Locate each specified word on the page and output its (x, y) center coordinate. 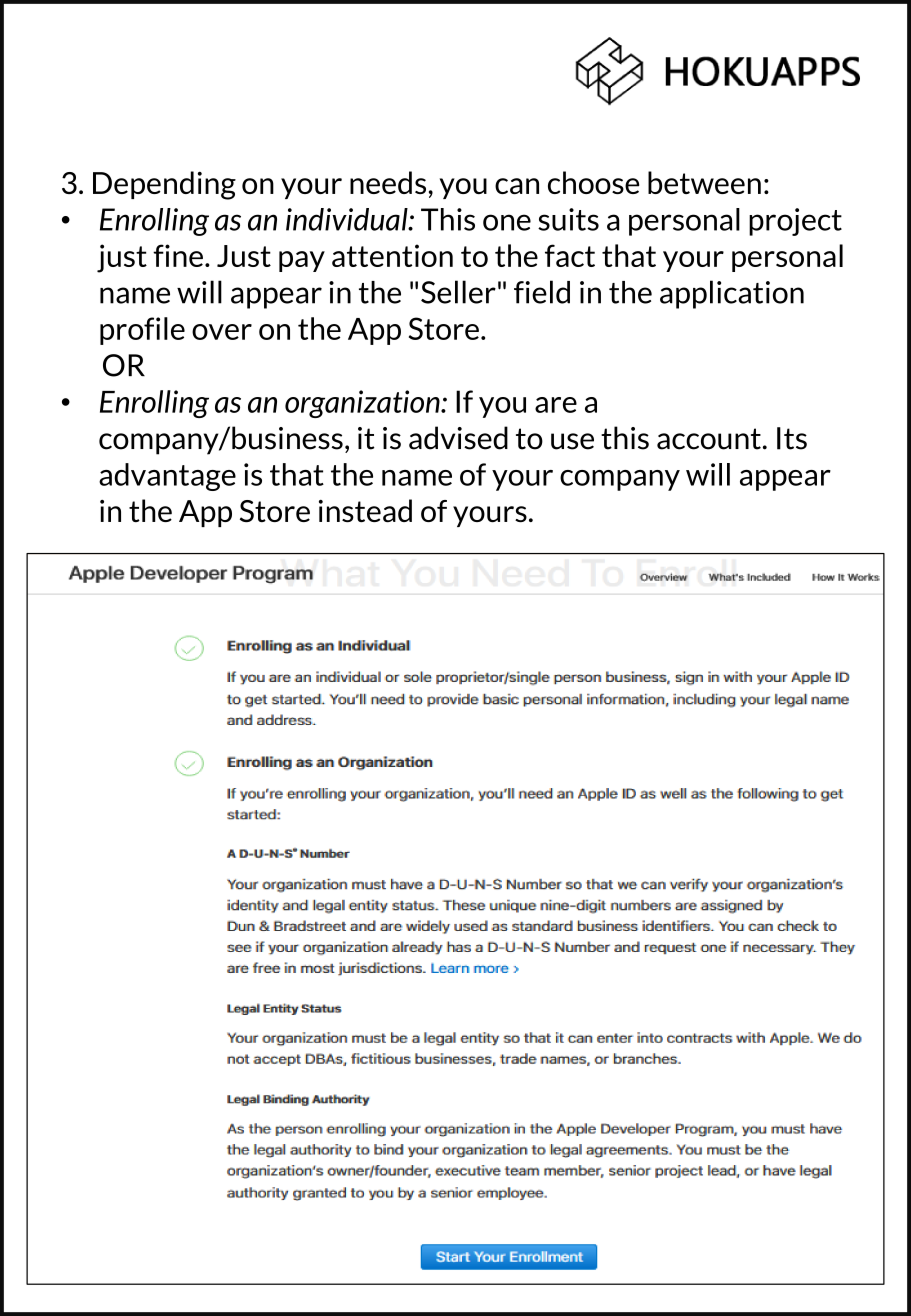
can (517, 186)
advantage (167, 477)
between (704, 182)
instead (365, 510)
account (709, 439)
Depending (164, 185)
